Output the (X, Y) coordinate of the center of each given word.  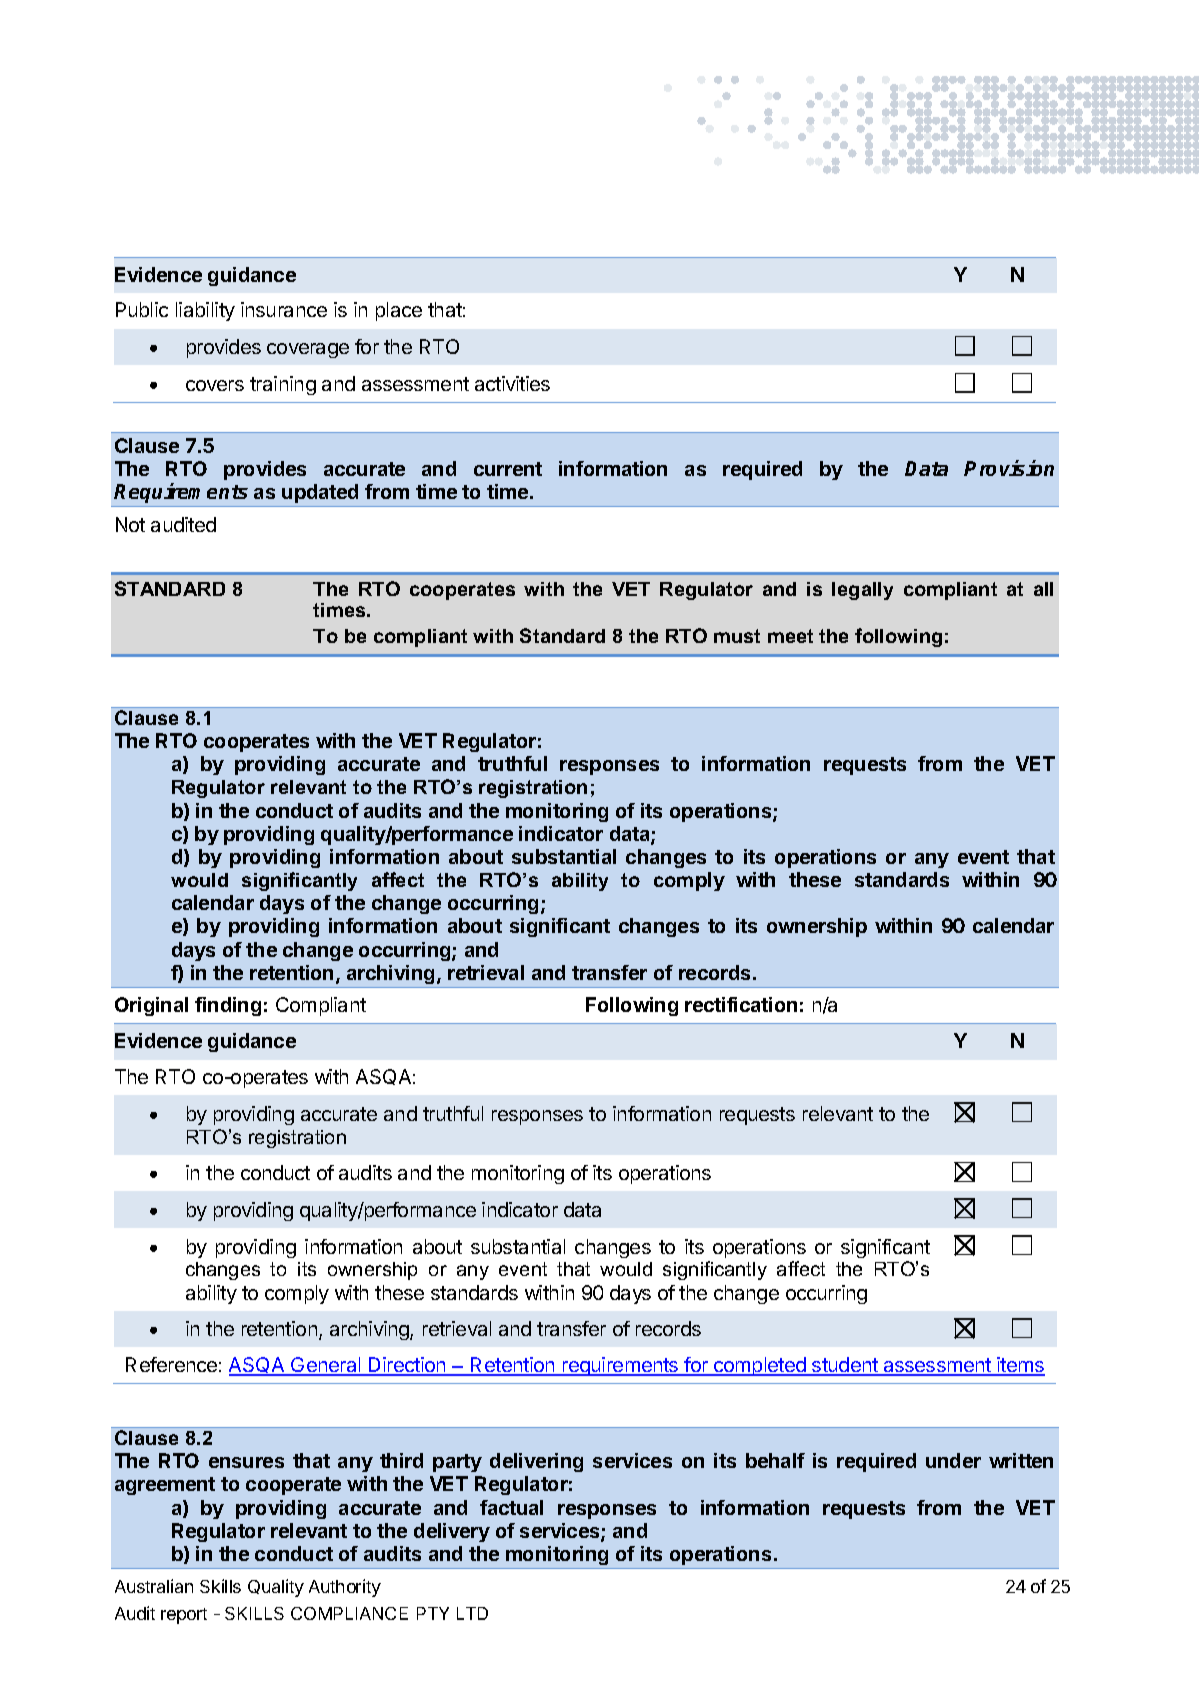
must (737, 636)
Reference (171, 1364)
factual (511, 1507)
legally (862, 591)
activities (512, 383)
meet (790, 636)
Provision (1009, 468)
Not (130, 524)
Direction (407, 1366)
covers (215, 385)
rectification (741, 1004)
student (845, 1366)
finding (228, 1006)
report (184, 1616)
